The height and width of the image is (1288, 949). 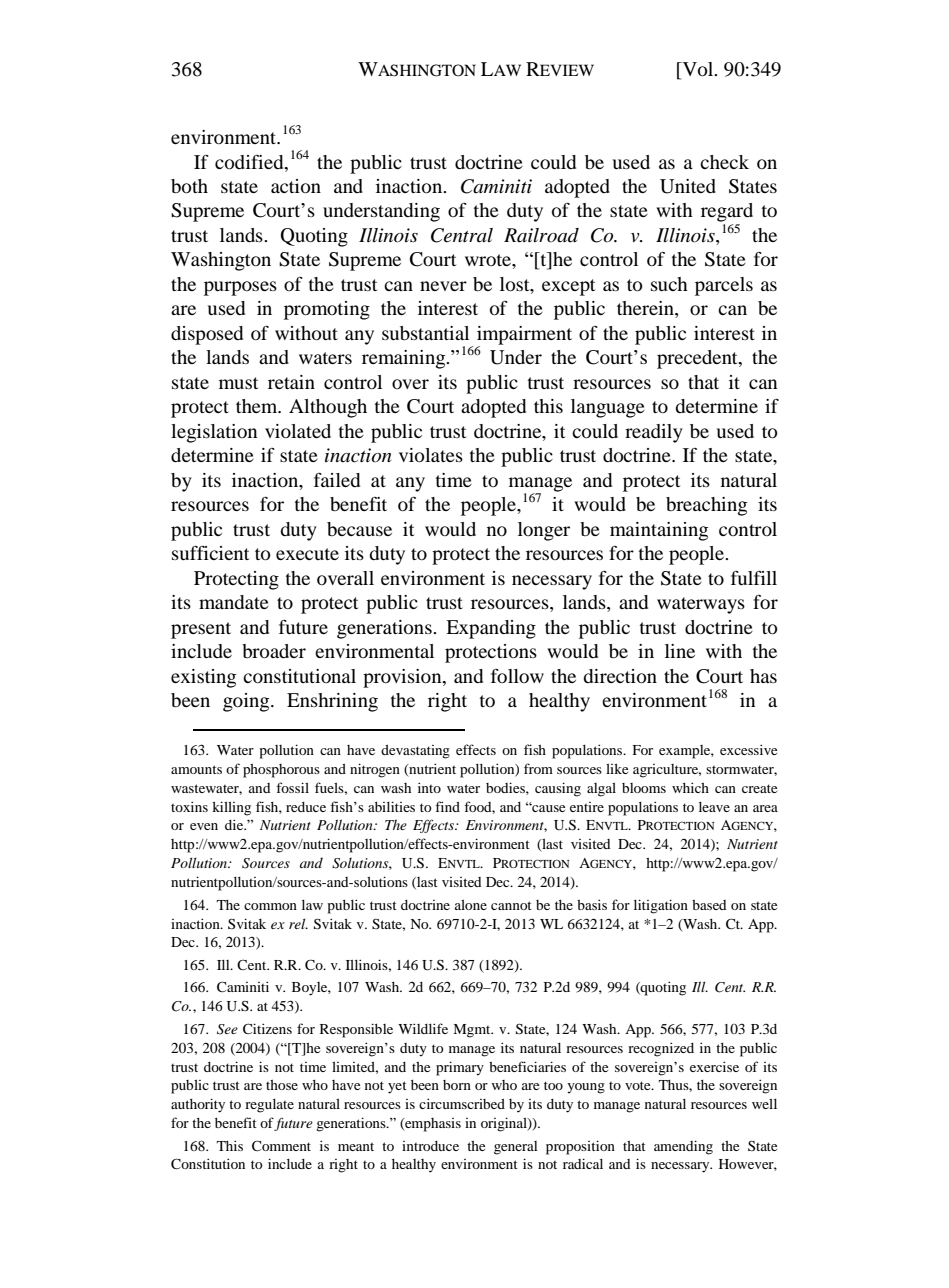 What do you see at coordinates (270, 906) in the image?
I see `common` at bounding box center [270, 906].
